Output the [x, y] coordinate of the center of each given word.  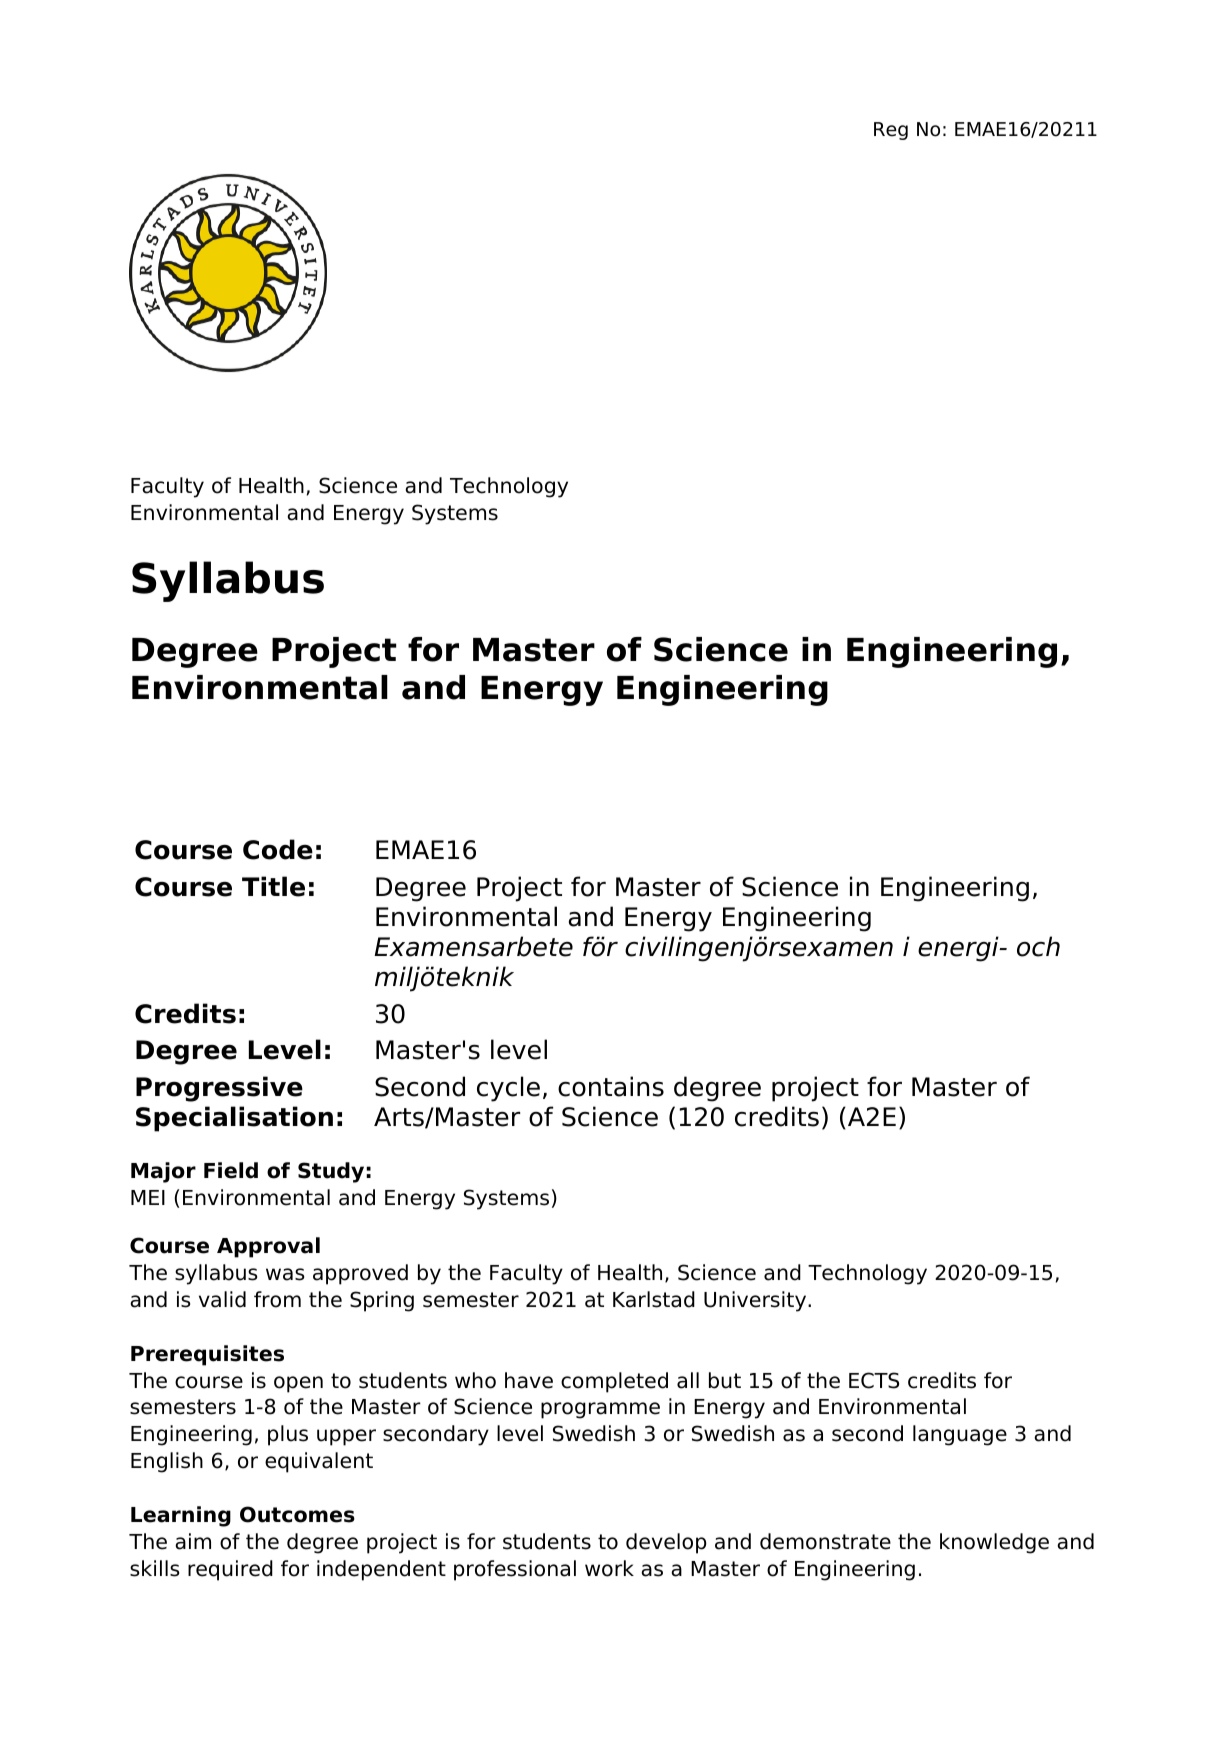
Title [273, 886]
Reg [891, 131]
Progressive [219, 1089]
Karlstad [654, 1299]
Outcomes [297, 1514]
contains [611, 1086]
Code [278, 849]
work [609, 1568]
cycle [508, 1089]
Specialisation [234, 1119]
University [756, 1301]
